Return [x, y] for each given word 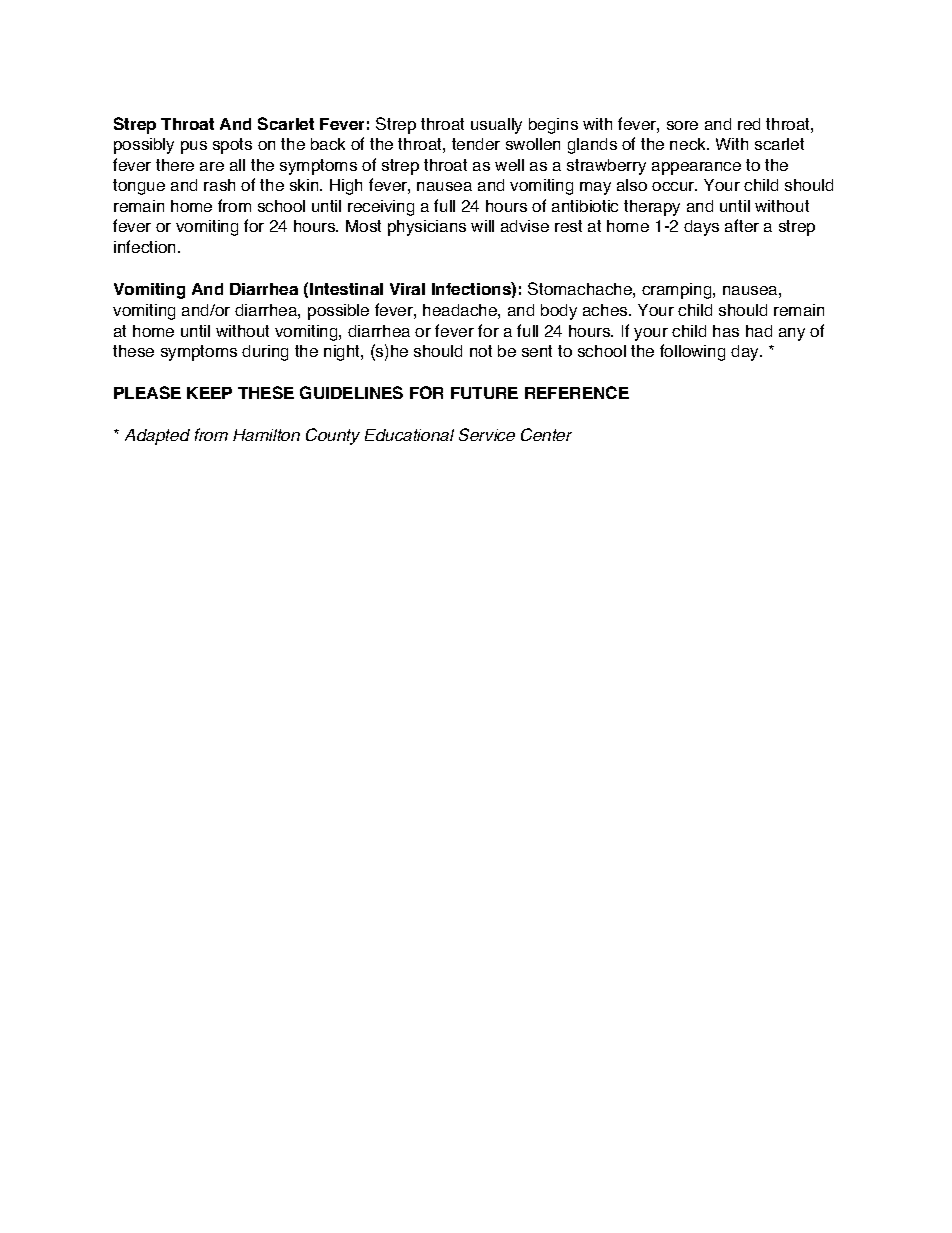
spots [232, 146]
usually [496, 126]
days [701, 228]
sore [682, 125]
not [481, 351]
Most [363, 226]
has [726, 331]
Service [487, 434]
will [482, 226]
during [265, 353]
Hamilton [266, 435]
